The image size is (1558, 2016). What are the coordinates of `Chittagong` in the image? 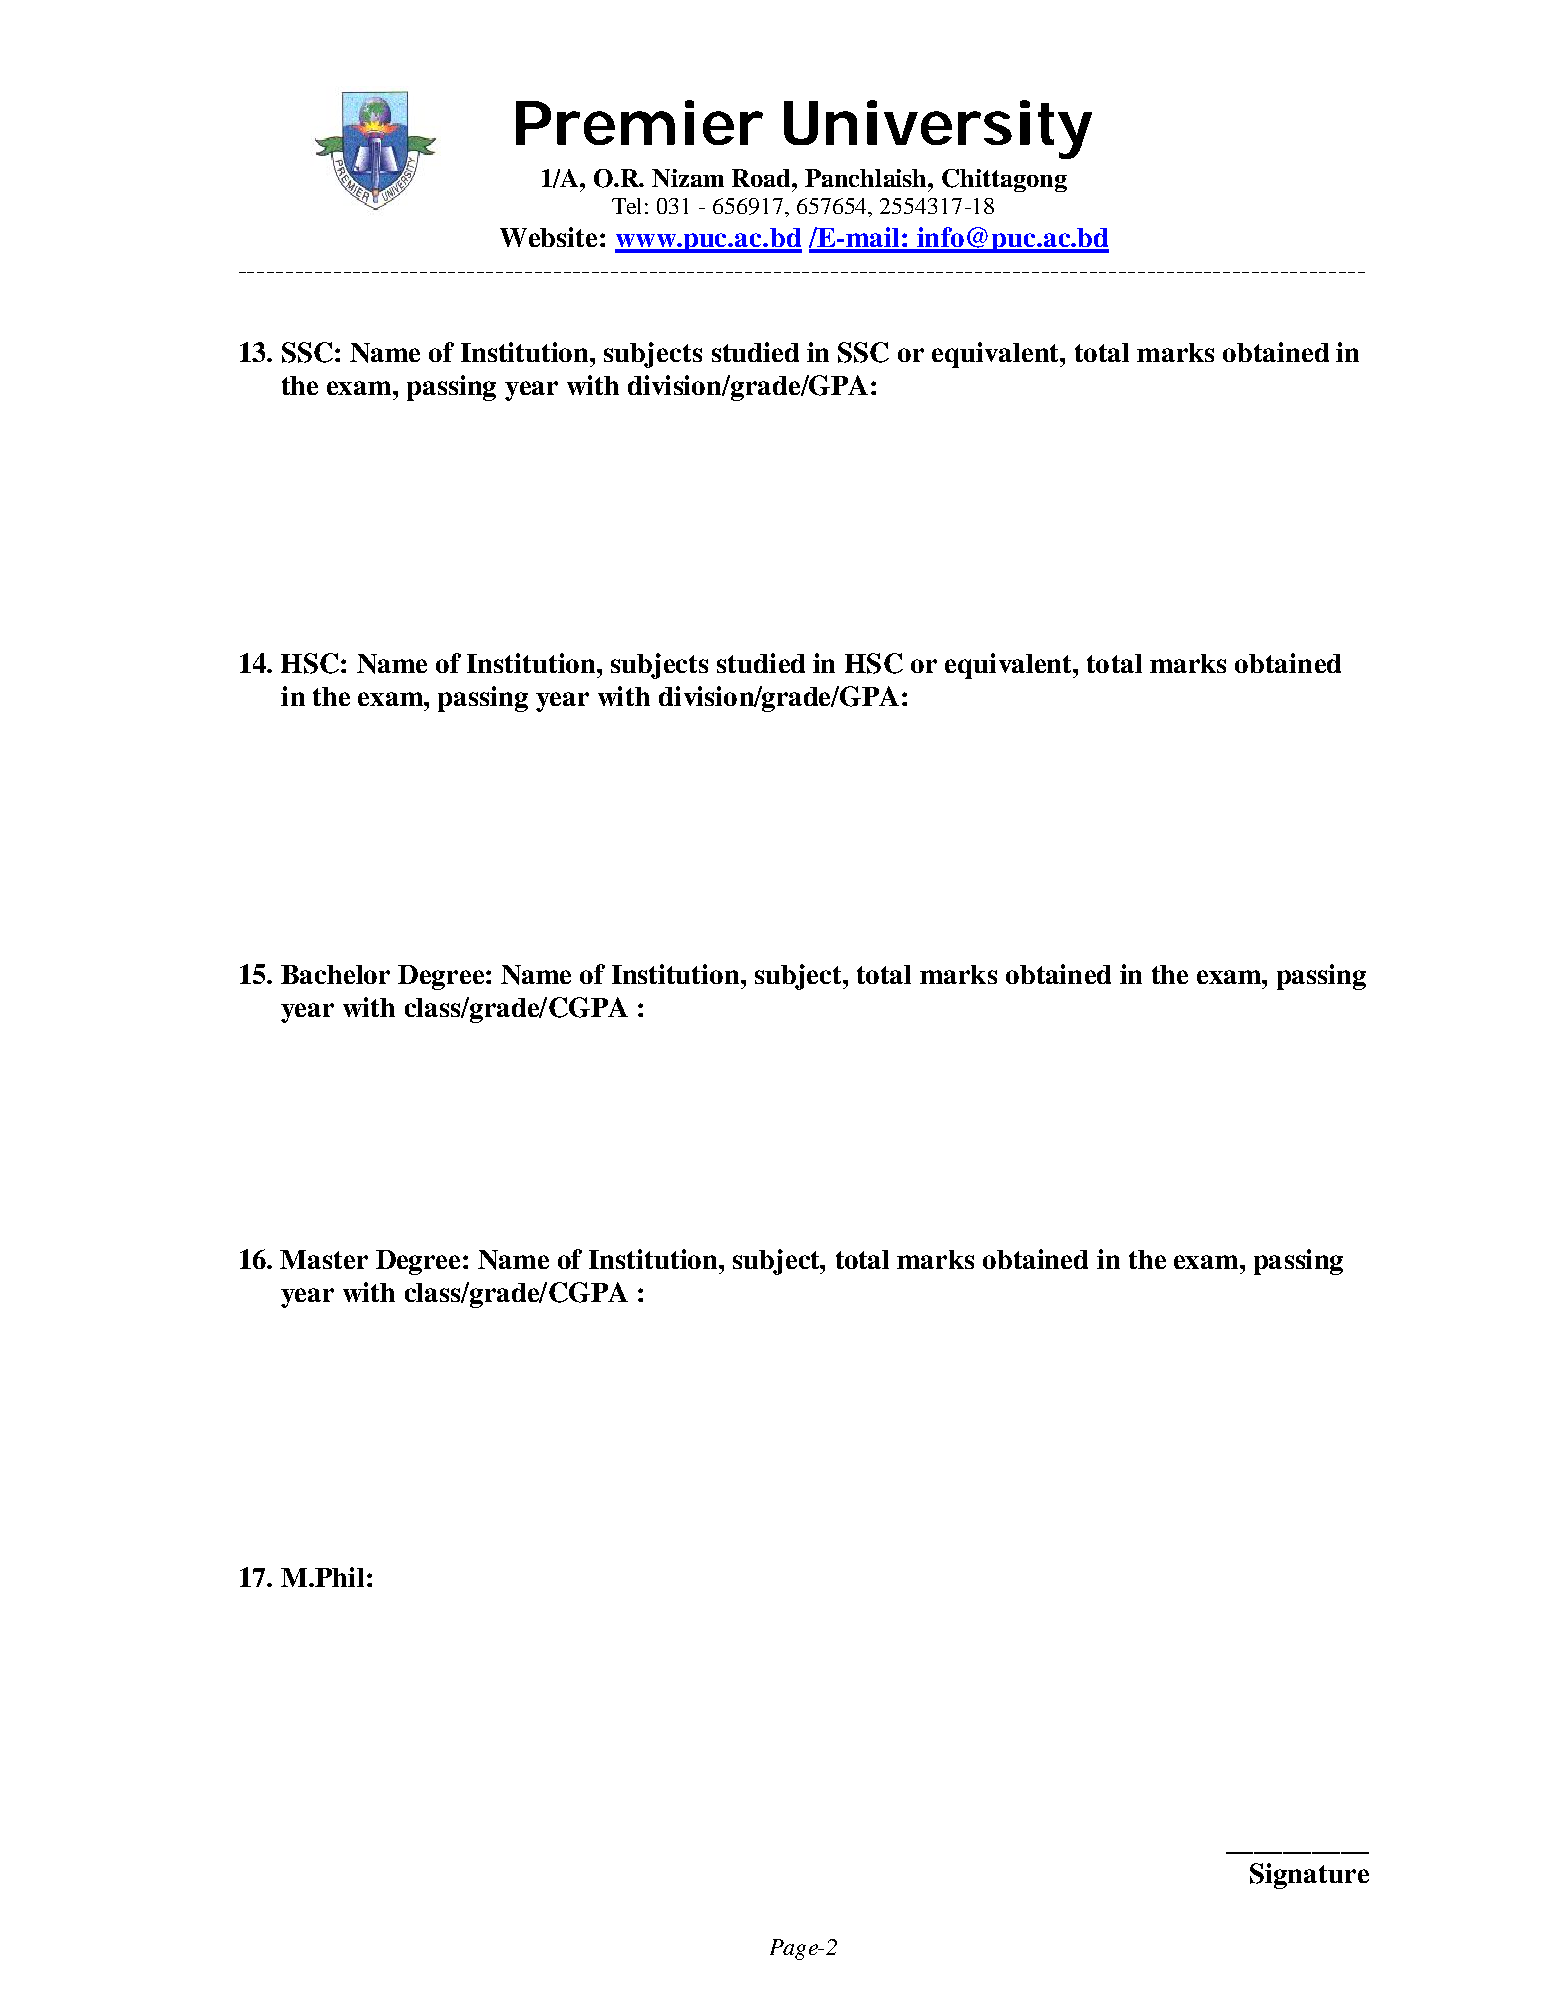 It's located at (1004, 180).
